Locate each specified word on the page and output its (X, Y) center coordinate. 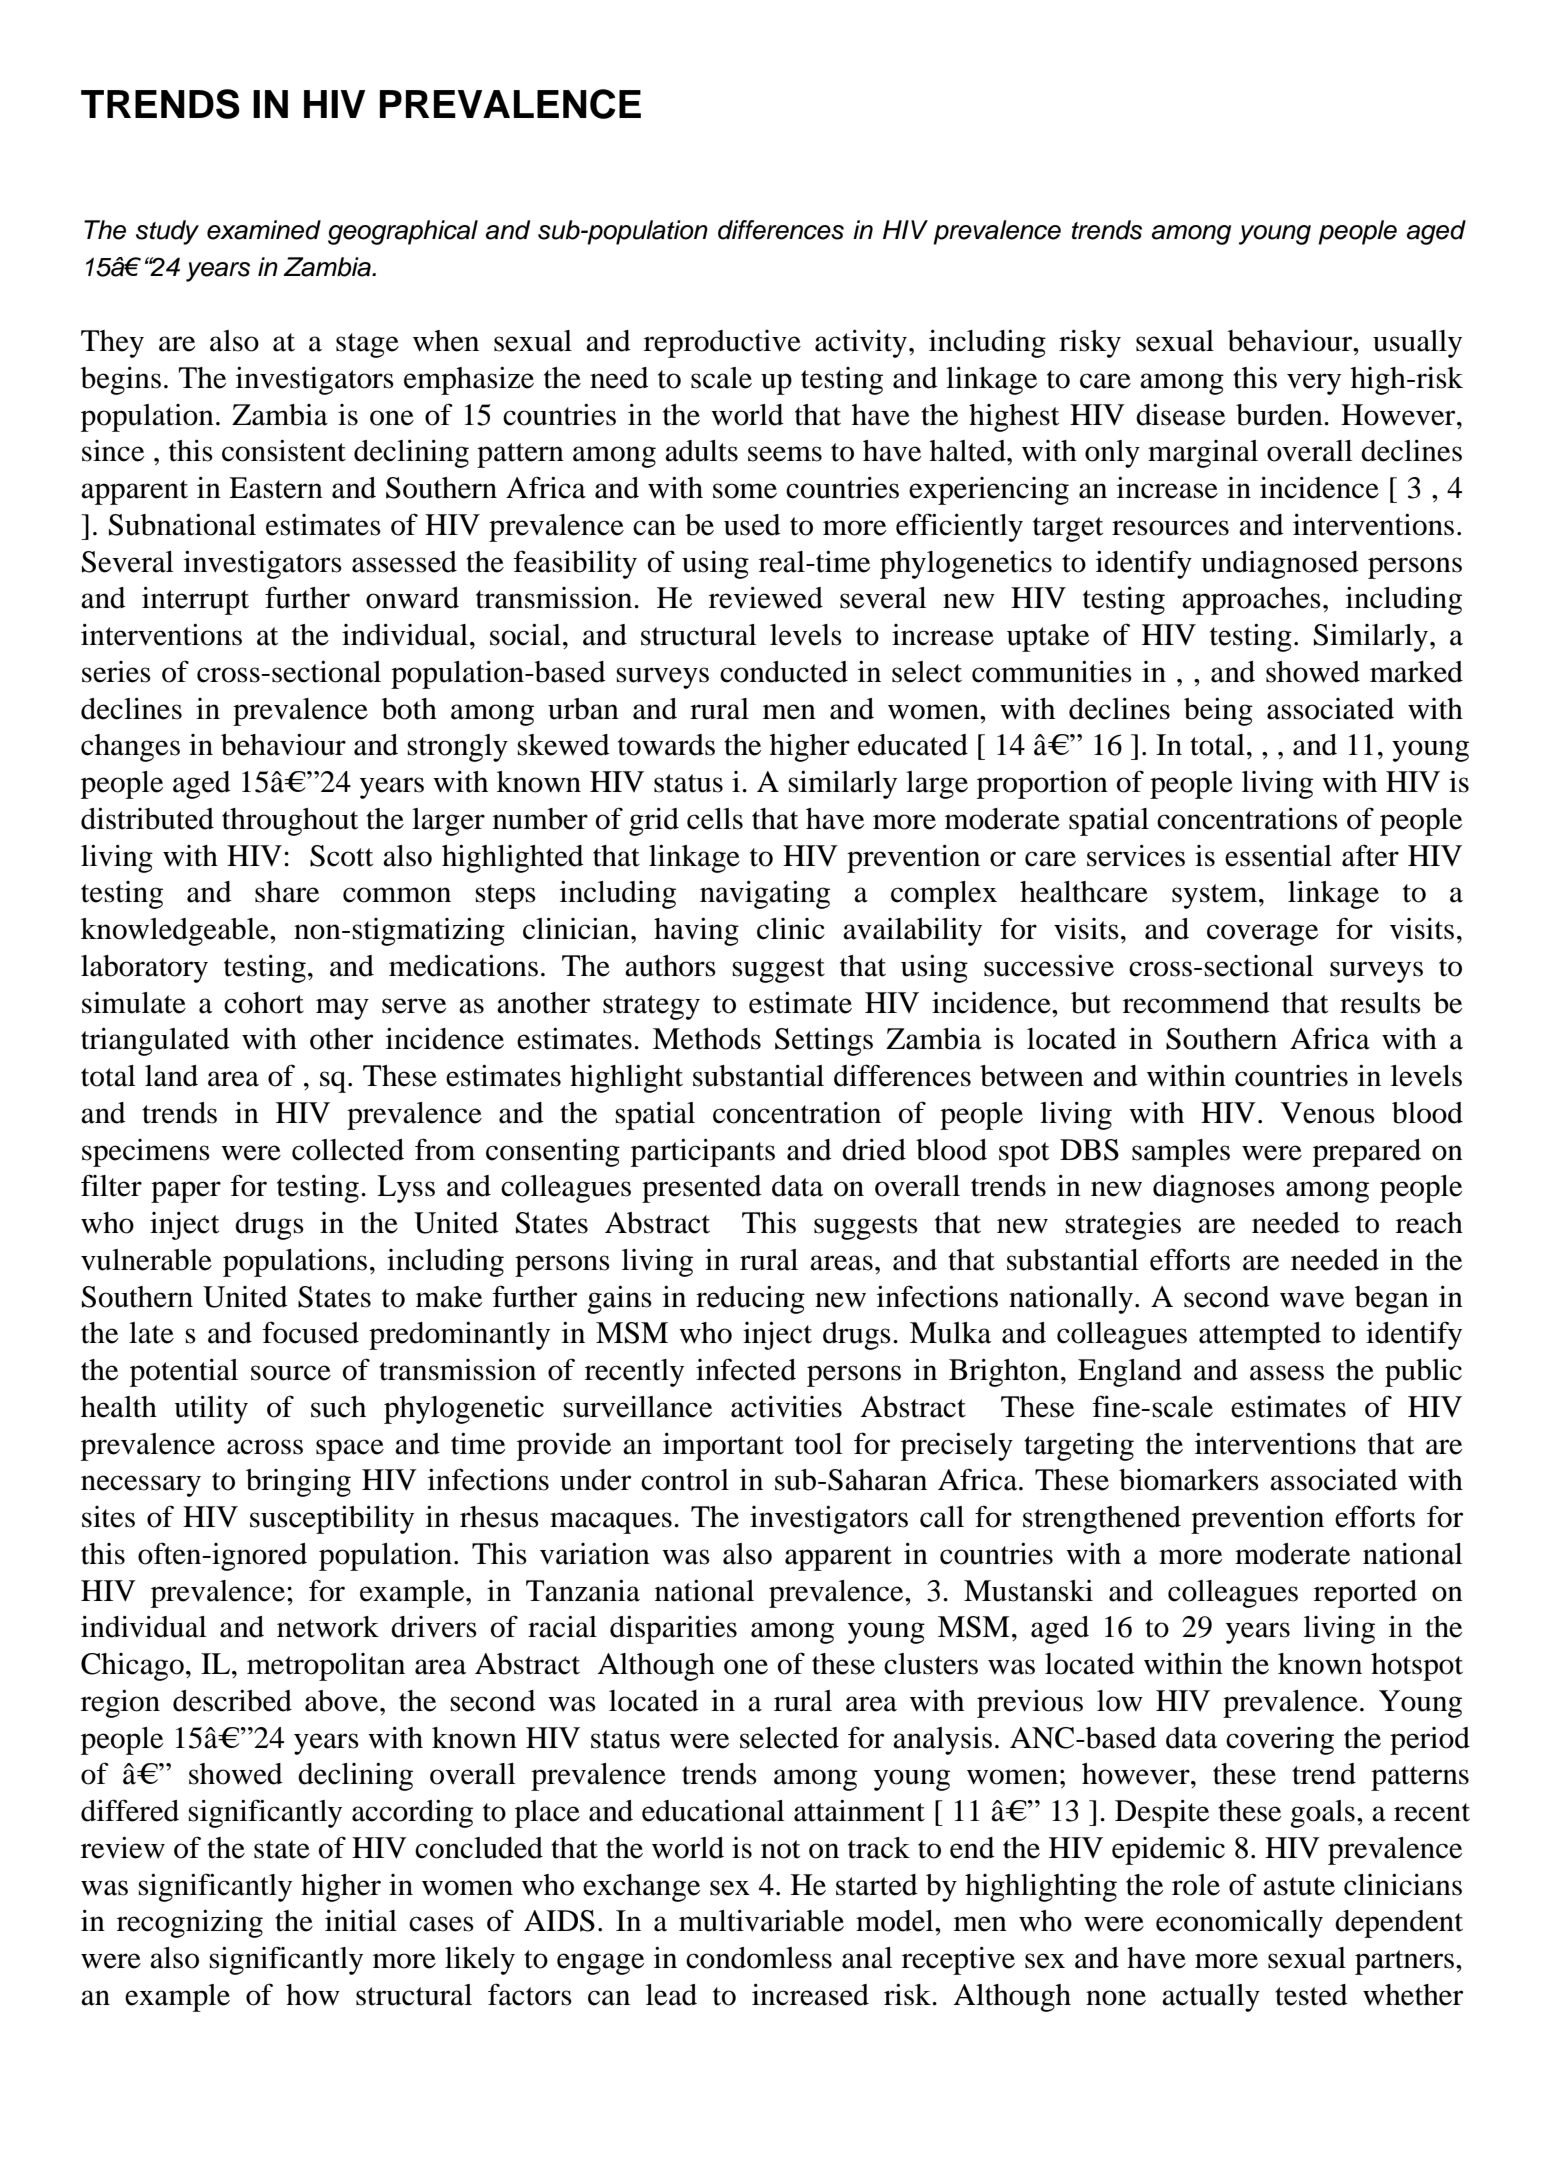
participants (703, 1153)
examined (264, 230)
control (685, 1480)
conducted (784, 672)
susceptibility (332, 1520)
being (1218, 712)
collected (348, 1150)
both (409, 709)
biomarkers (1189, 1480)
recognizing (190, 1924)
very (1314, 384)
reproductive (722, 344)
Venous (1328, 1113)
